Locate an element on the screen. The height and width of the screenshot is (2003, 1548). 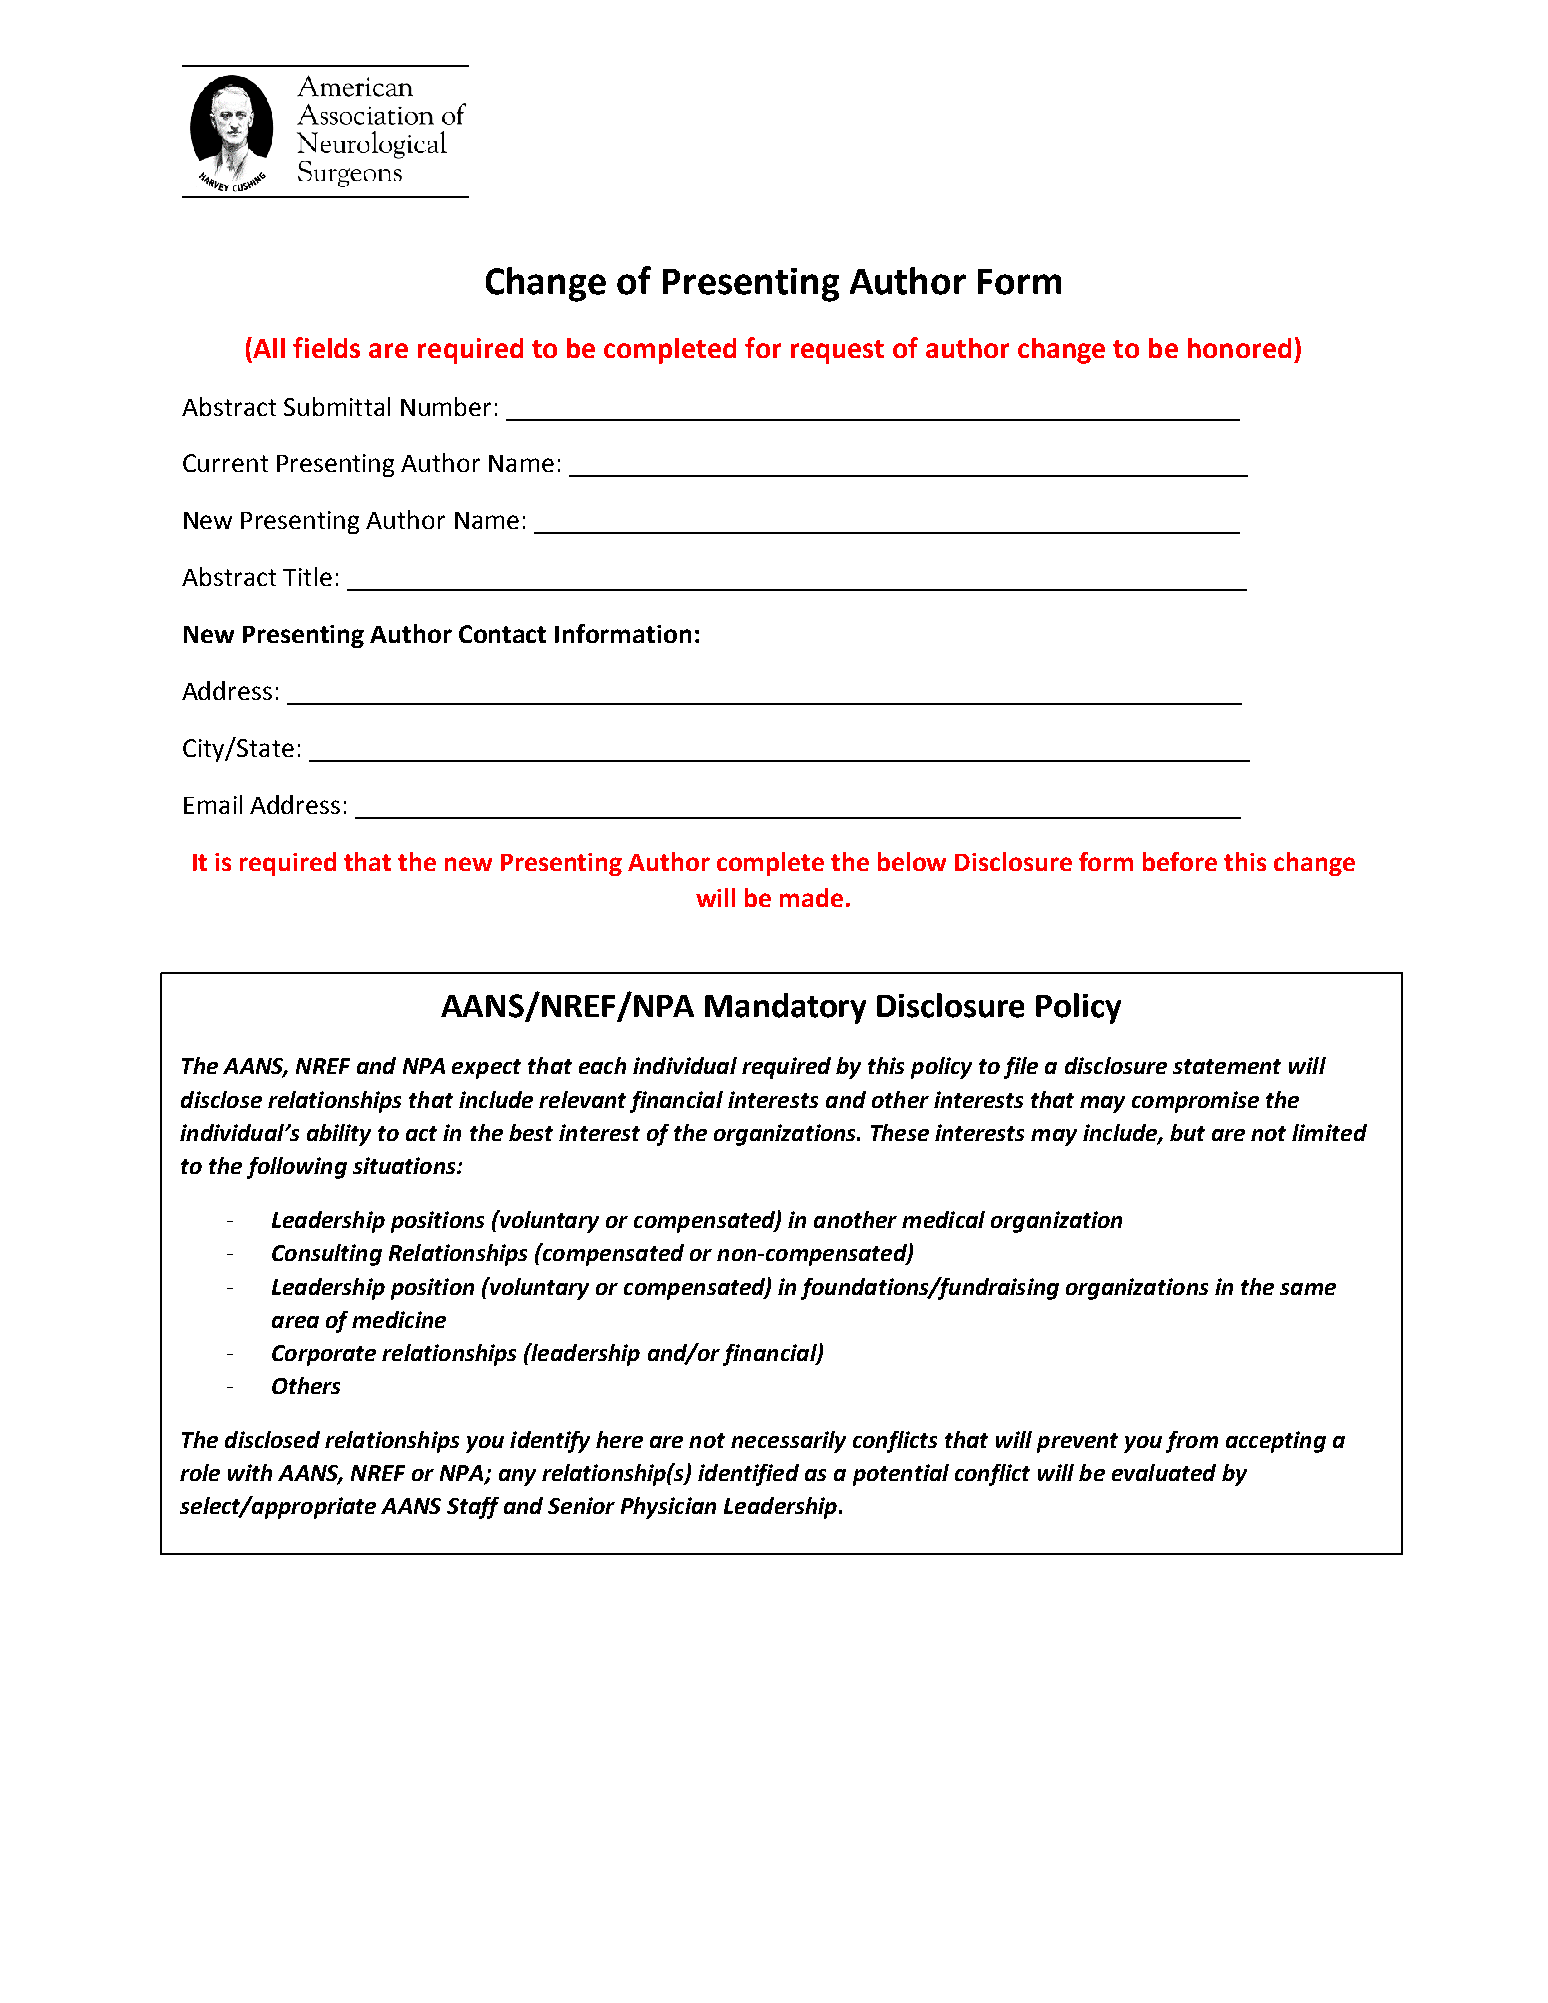
made is located at coordinates (811, 897).
